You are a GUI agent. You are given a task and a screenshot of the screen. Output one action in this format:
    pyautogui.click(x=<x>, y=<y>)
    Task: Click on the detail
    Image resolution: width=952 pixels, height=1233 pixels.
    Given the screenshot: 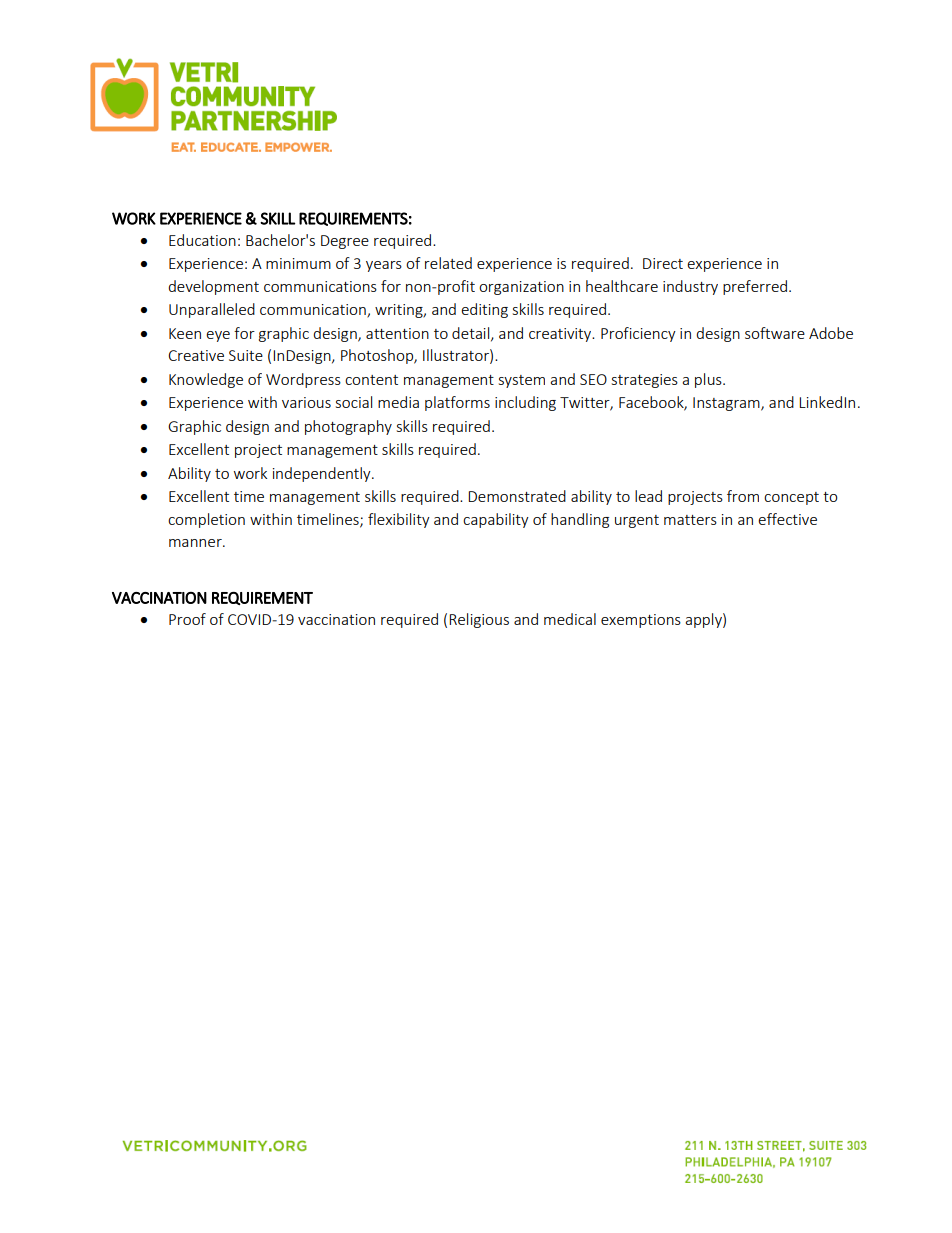 What is the action you would take?
    pyautogui.click(x=472, y=334)
